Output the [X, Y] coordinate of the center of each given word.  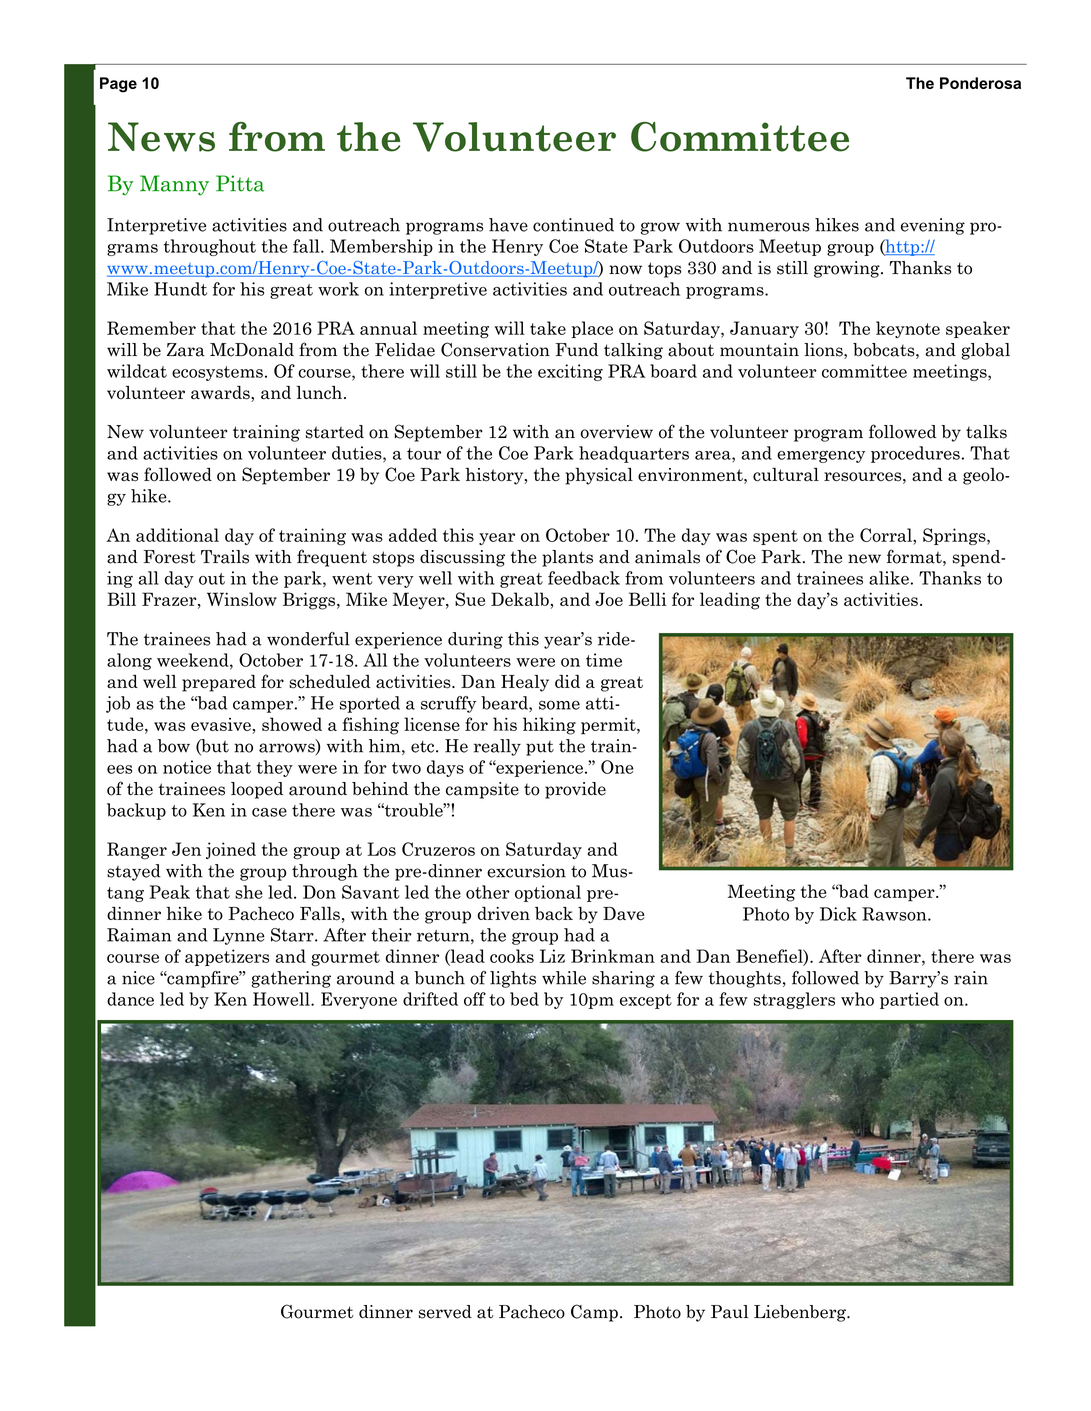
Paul [730, 1312]
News [161, 137]
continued [573, 225]
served [445, 1312]
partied [909, 1000]
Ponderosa [980, 83]
